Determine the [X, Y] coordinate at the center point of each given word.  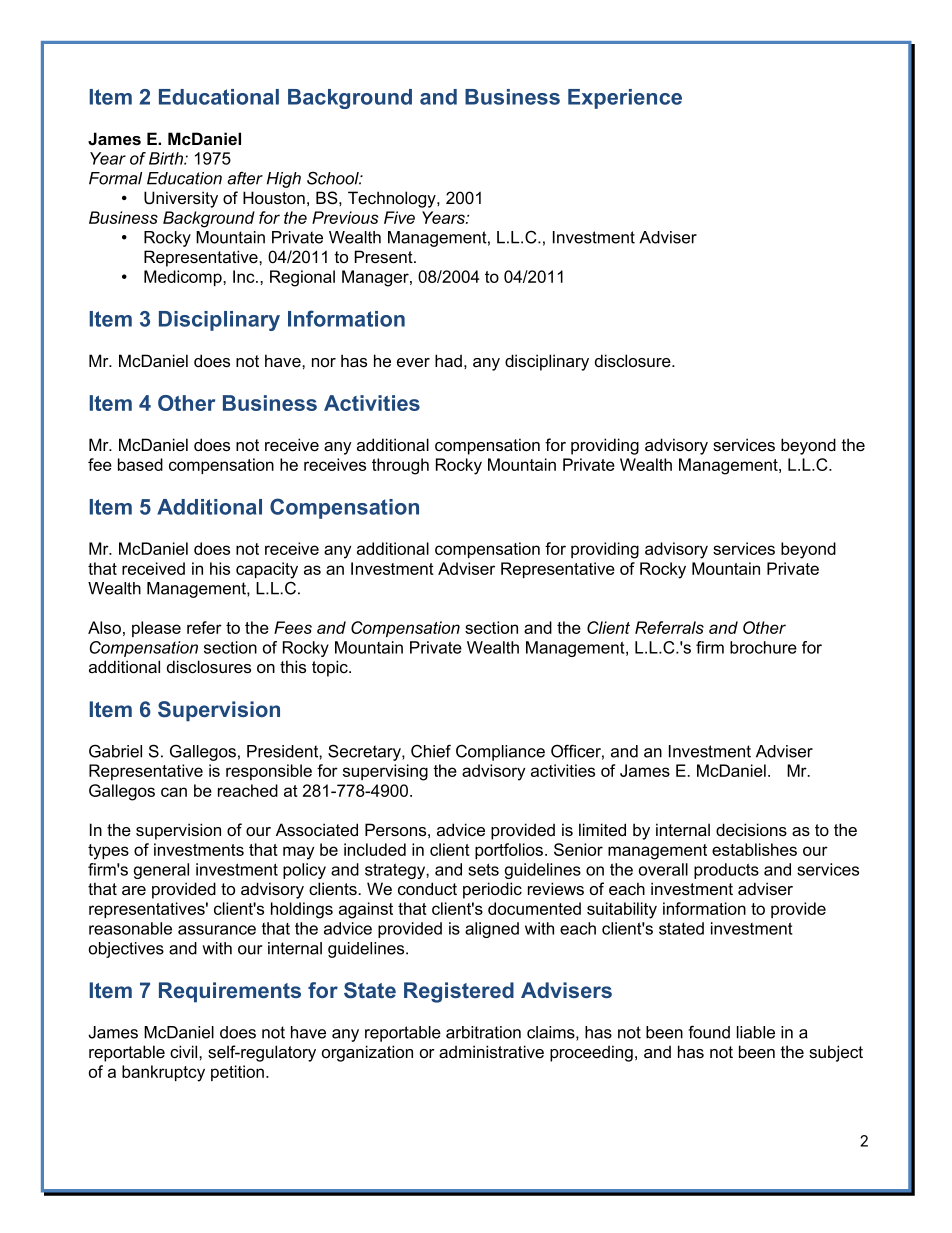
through [400, 466]
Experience [625, 99]
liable [756, 1032]
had [448, 360]
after [245, 178]
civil [185, 1051]
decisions [751, 830]
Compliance [500, 752]
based [140, 464]
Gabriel [115, 751]
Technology [393, 199]
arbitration [483, 1032]
